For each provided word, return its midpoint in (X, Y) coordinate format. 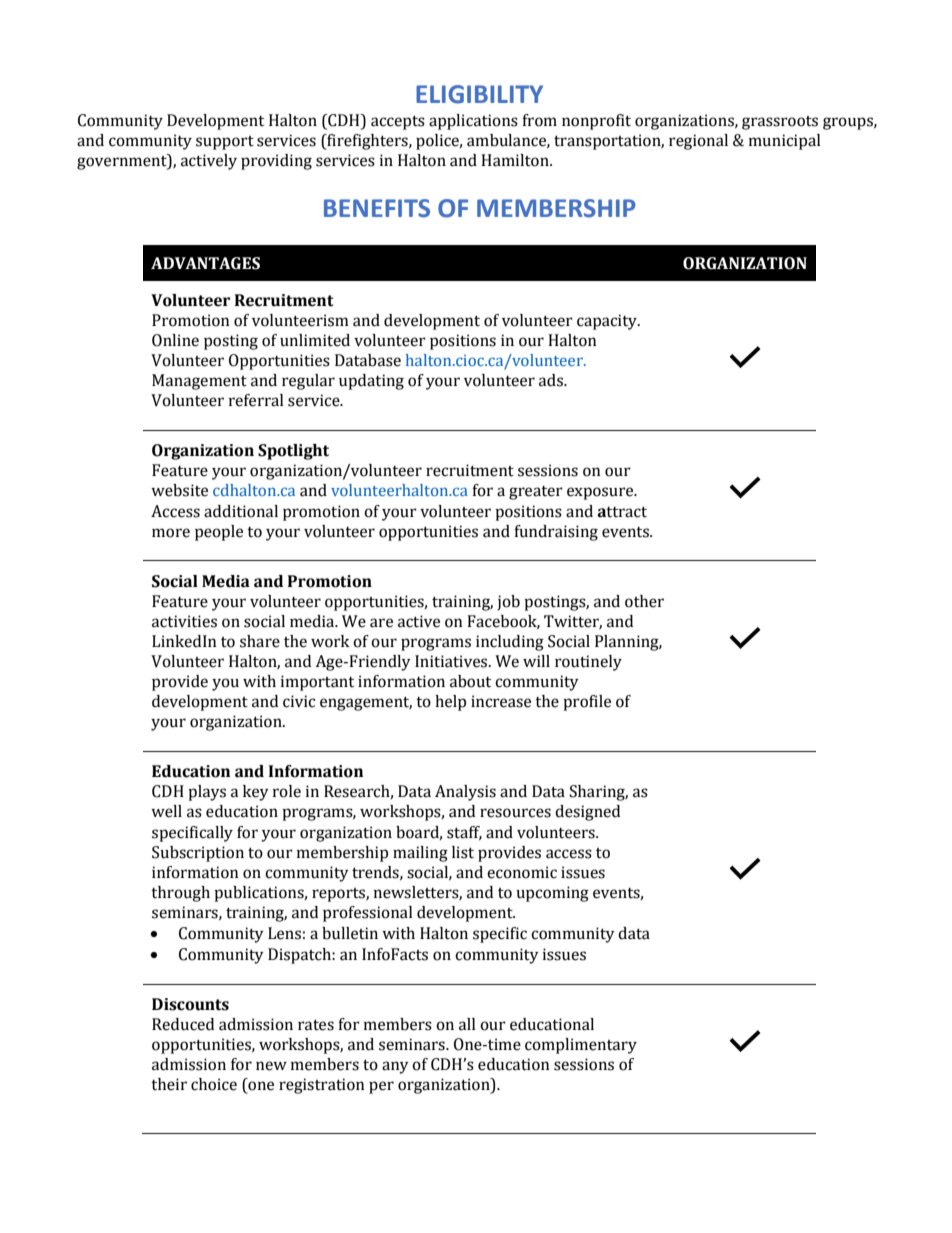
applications (473, 122)
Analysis (465, 793)
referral (256, 400)
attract (622, 512)
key (256, 793)
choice (214, 1084)
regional (698, 142)
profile (587, 703)
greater (536, 493)
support (225, 143)
